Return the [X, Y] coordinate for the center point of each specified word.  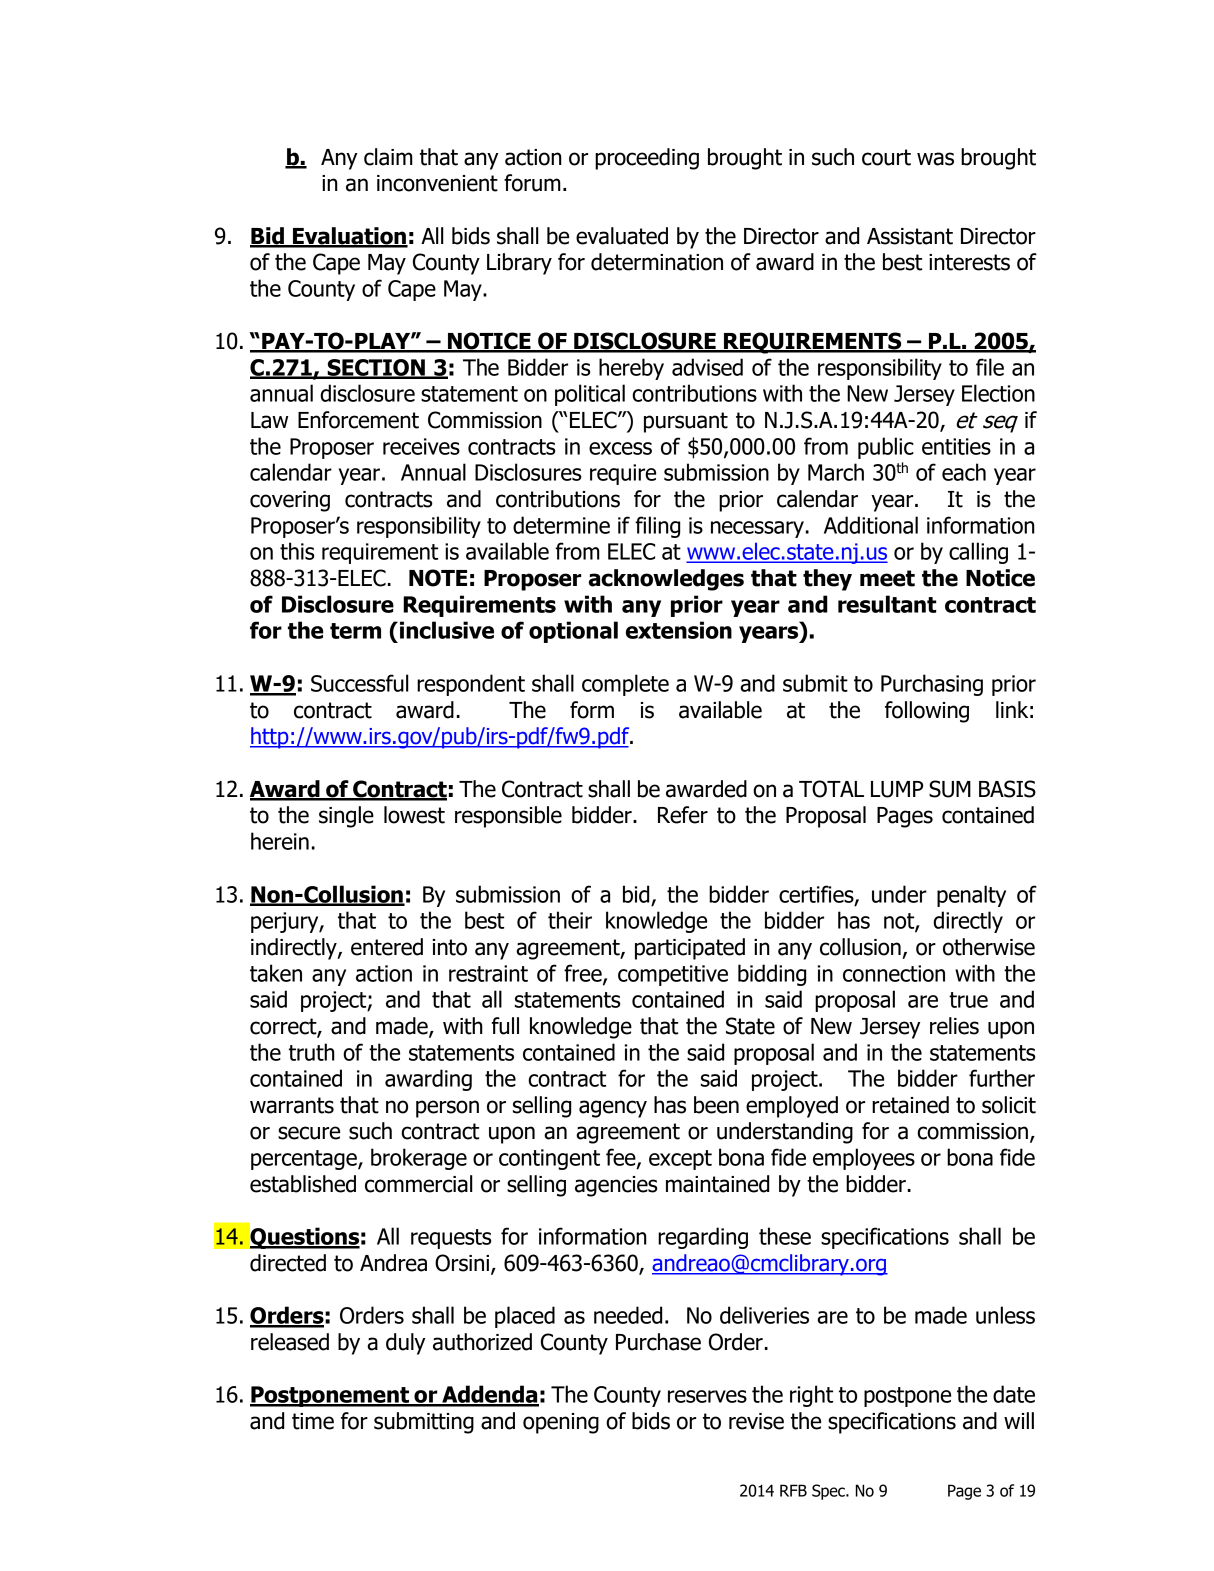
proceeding [647, 159]
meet [887, 578]
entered [387, 947]
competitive [673, 975]
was [935, 159]
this [297, 551]
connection [894, 973]
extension [679, 630]
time [313, 1421]
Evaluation [349, 237]
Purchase [658, 1342]
